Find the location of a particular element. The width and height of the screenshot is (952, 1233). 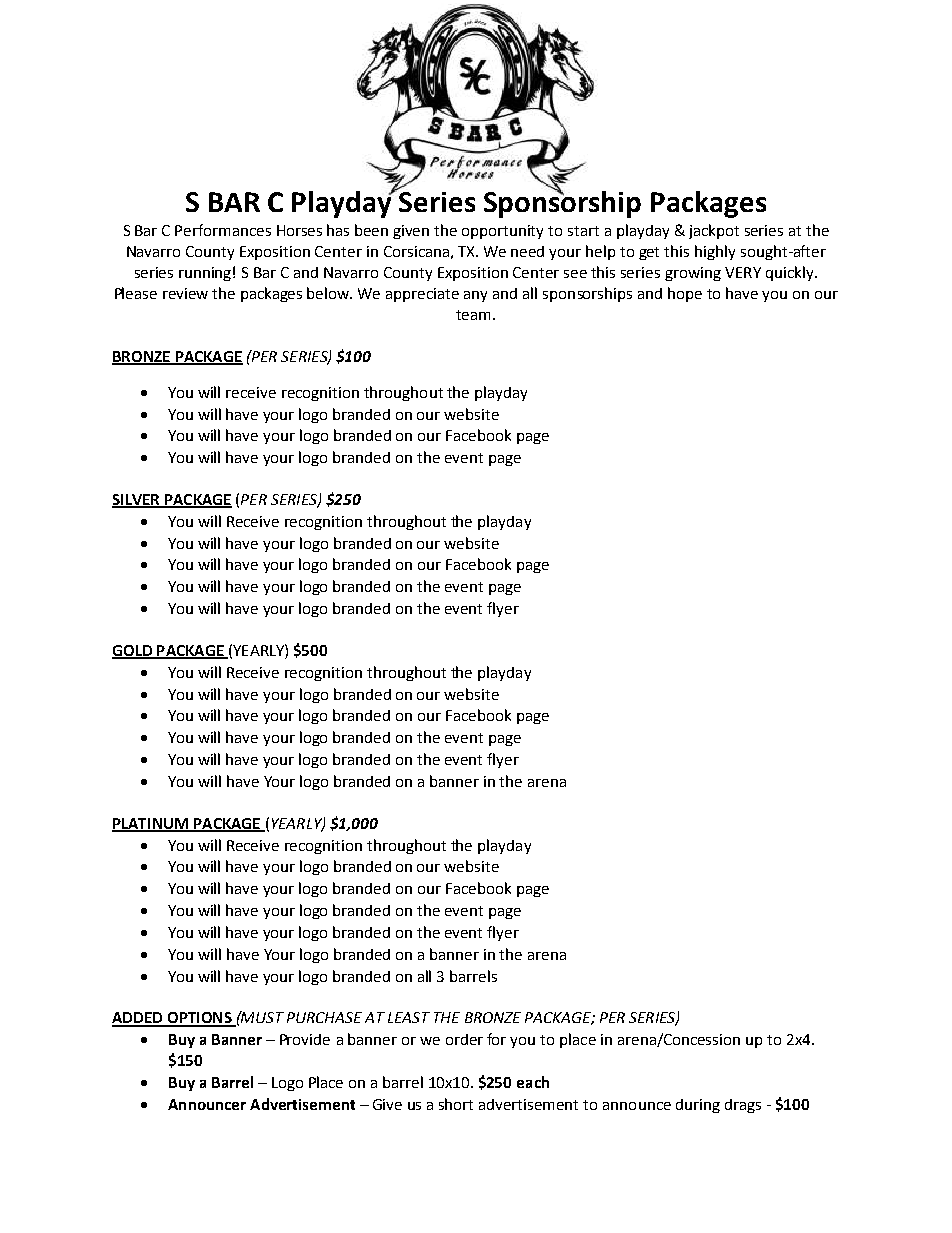

highly is located at coordinates (715, 252).
